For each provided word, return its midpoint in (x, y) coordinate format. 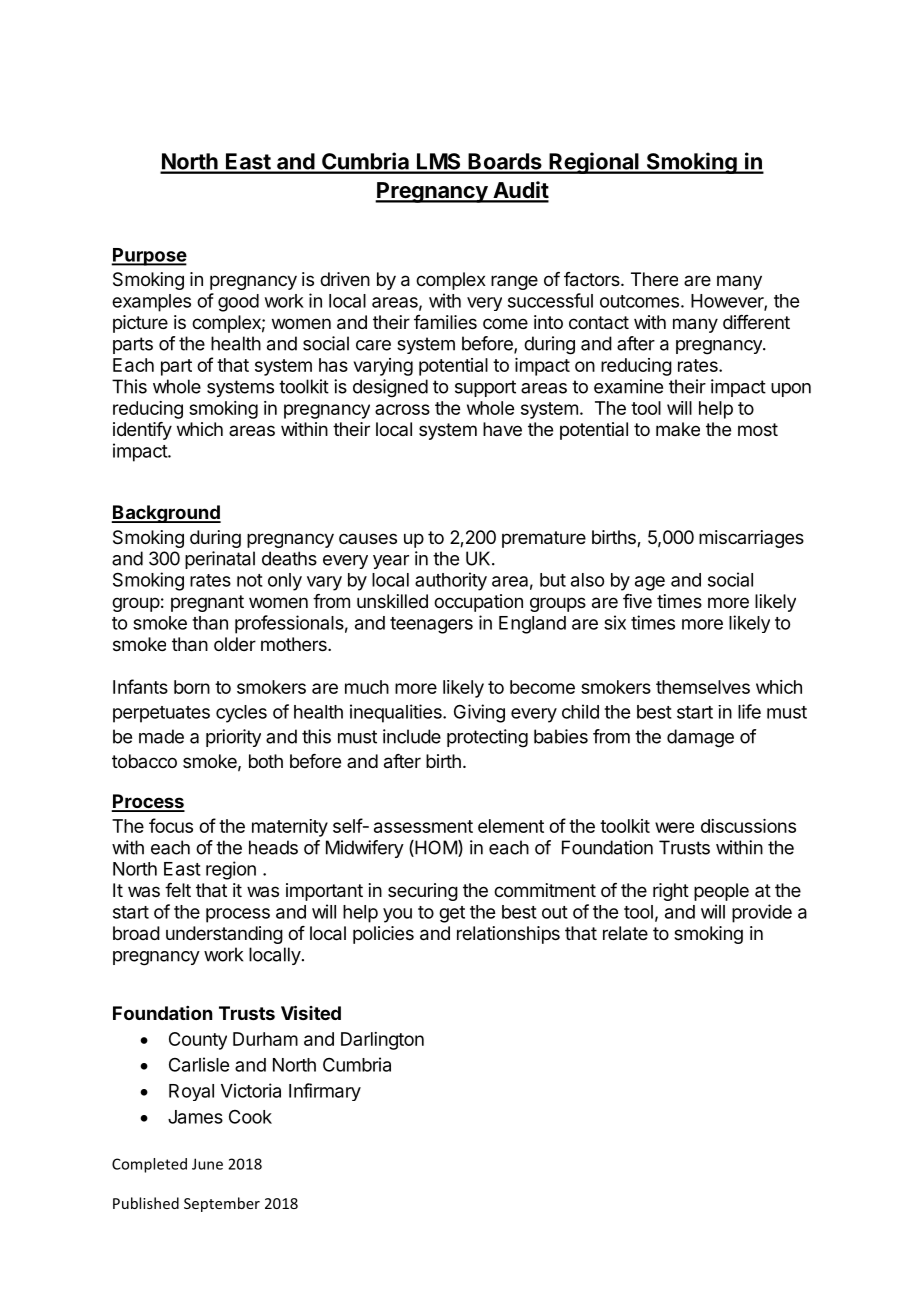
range (514, 282)
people (721, 892)
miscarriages (751, 539)
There (654, 279)
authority (451, 581)
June (207, 1164)
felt (178, 890)
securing (423, 892)
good (238, 303)
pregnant (207, 603)
